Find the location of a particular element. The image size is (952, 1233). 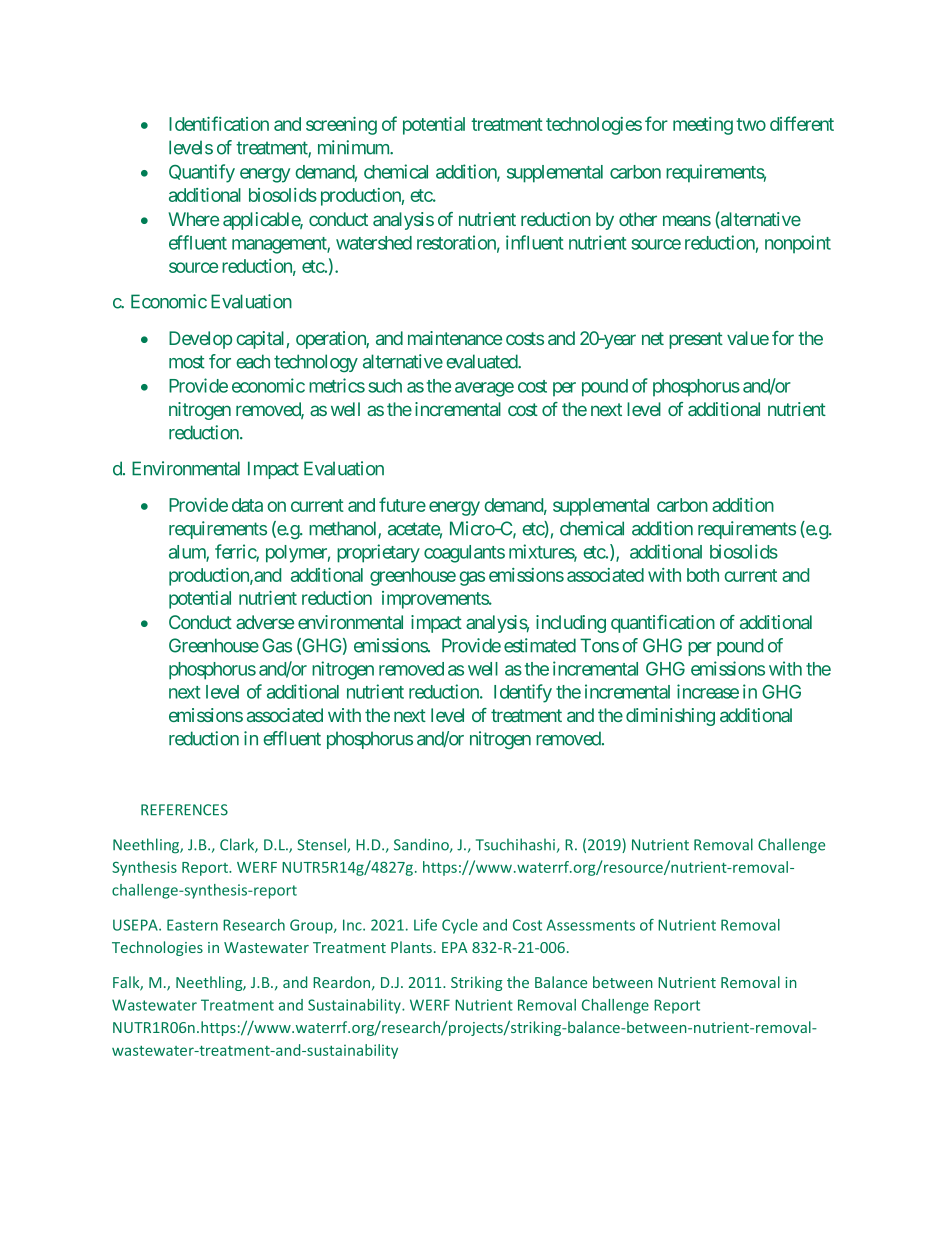

minimum is located at coordinates (354, 147).
